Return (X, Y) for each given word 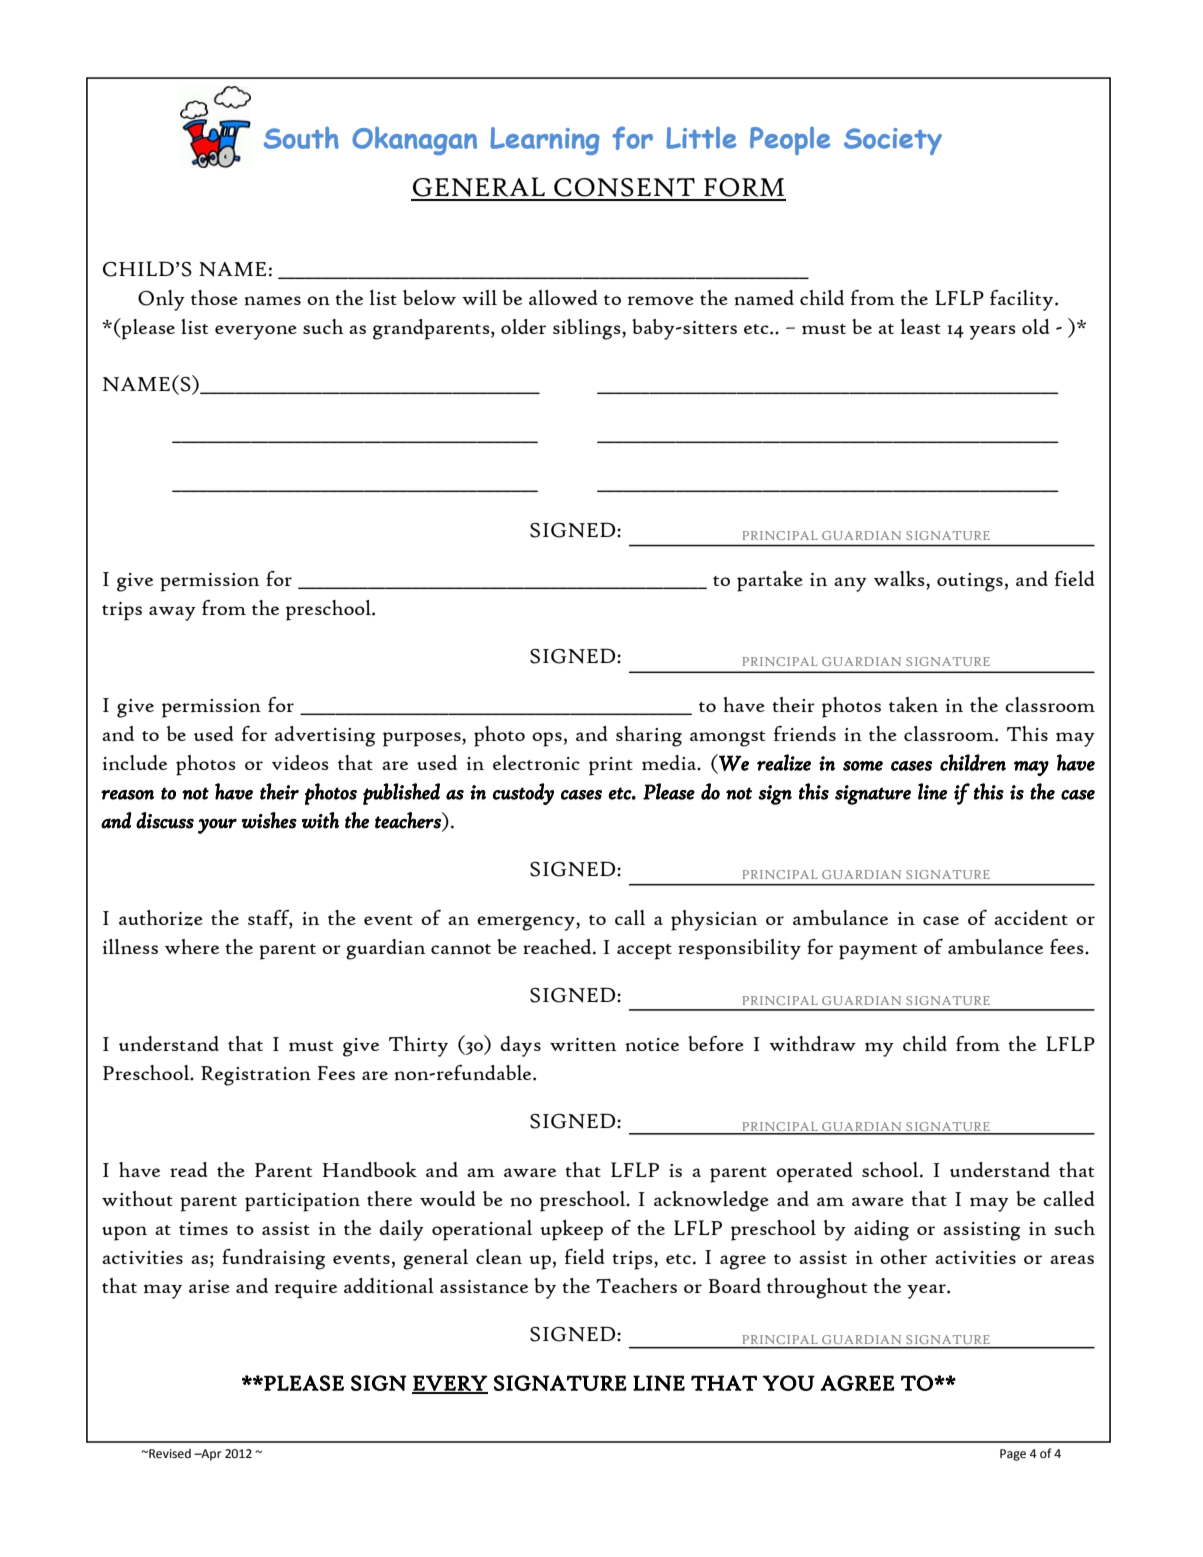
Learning (545, 141)
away (172, 613)
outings (970, 582)
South (301, 138)
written (583, 1045)
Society (893, 141)
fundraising (273, 1259)
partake (770, 581)
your (217, 826)
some (863, 766)
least (921, 326)
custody (523, 794)
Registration (256, 1076)
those (214, 297)
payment (878, 952)
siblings (588, 329)
